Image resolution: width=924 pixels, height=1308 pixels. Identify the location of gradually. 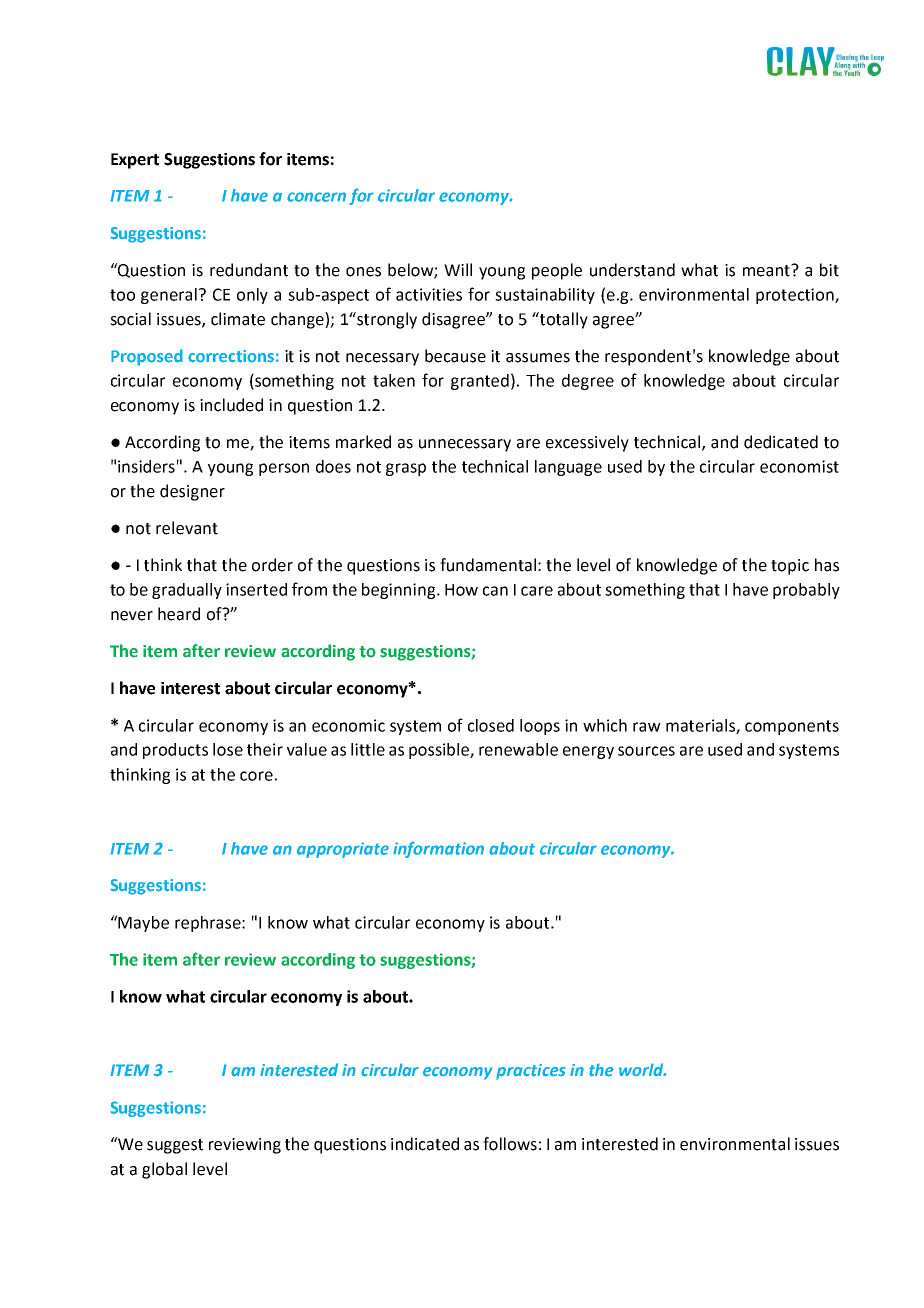
(187, 591).
